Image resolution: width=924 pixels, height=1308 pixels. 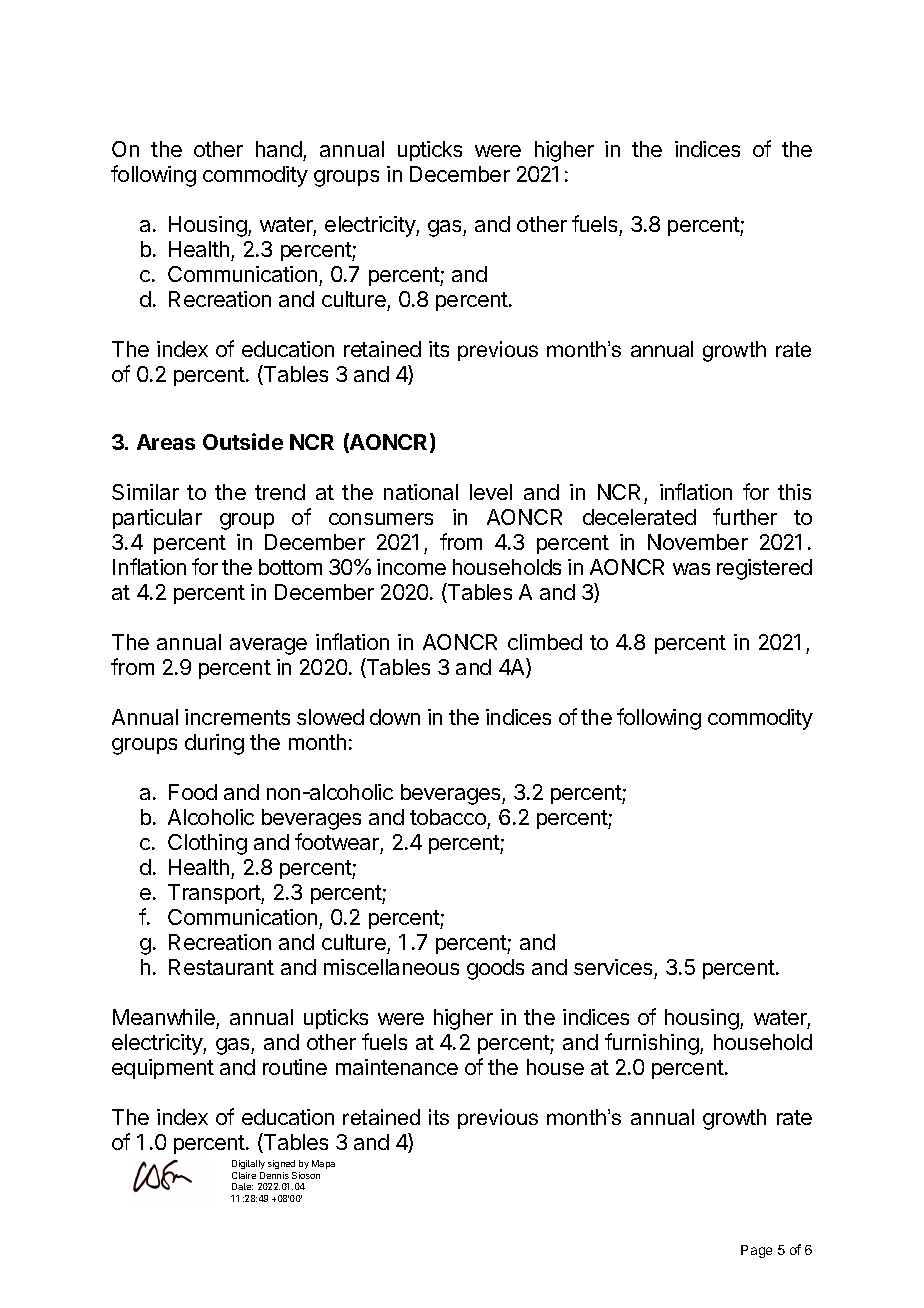 I want to click on hand, so click(x=279, y=149).
